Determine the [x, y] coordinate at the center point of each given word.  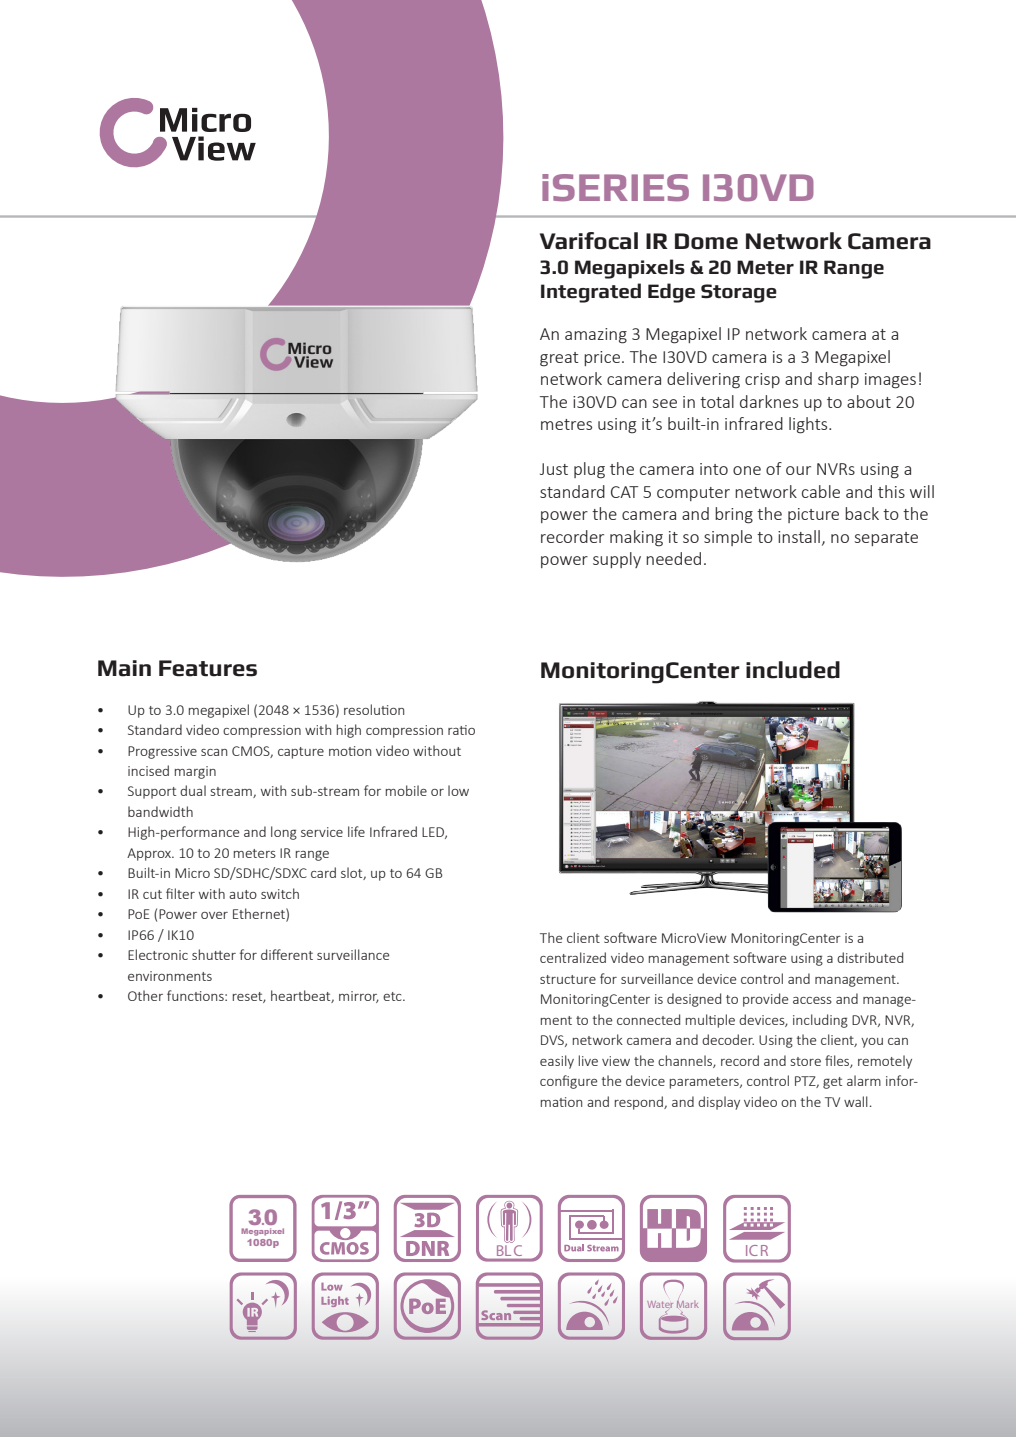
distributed [870, 957]
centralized [573, 957]
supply [617, 560]
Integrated [591, 293]
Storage [739, 293]
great [559, 359]
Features [208, 668]
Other [145, 995]
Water [660, 1304]
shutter [214, 954]
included [793, 670]
